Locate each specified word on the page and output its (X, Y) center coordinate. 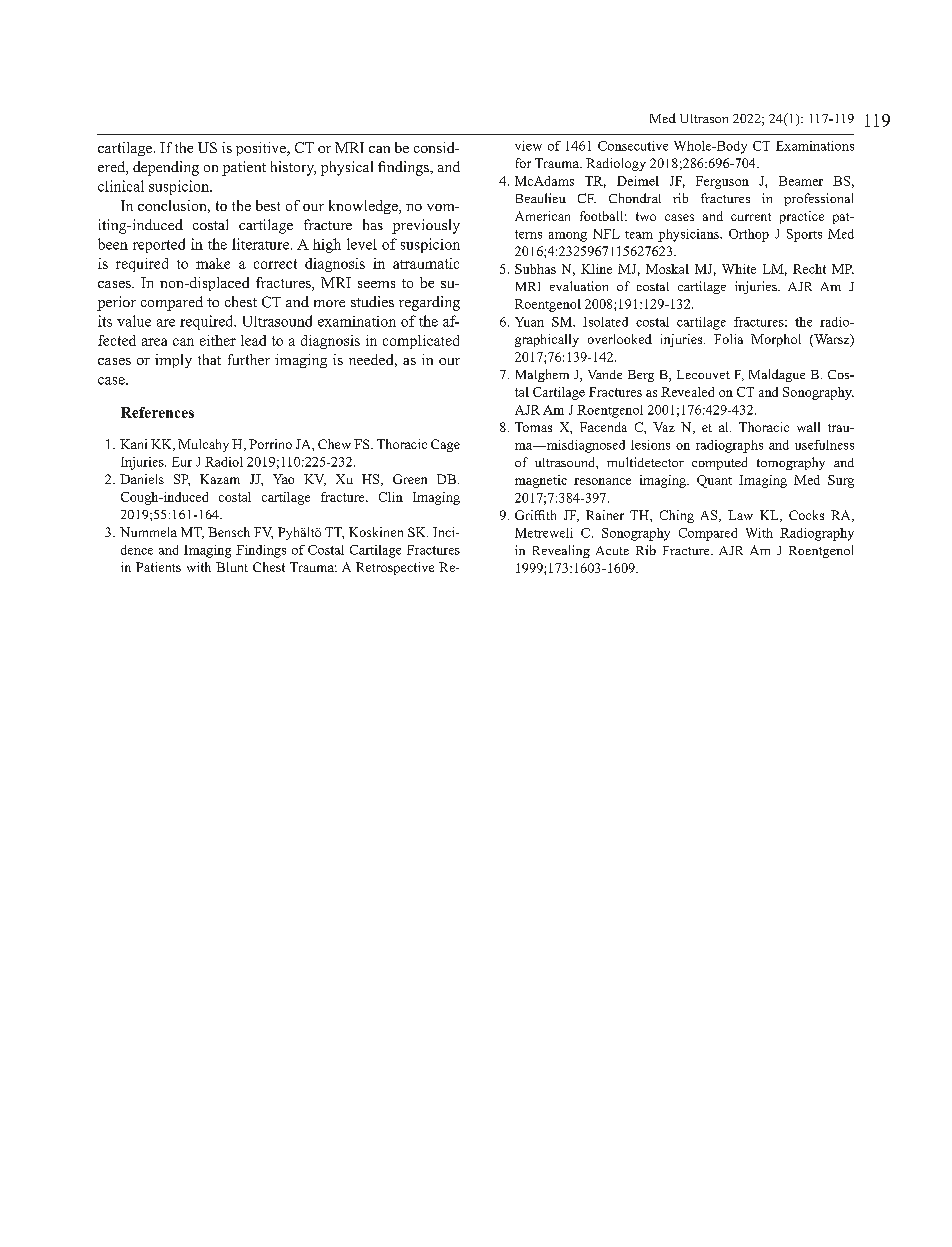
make (213, 263)
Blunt (232, 567)
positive (262, 149)
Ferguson (722, 182)
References (157, 412)
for (523, 163)
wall (808, 427)
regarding (429, 303)
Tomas (533, 427)
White (739, 269)
